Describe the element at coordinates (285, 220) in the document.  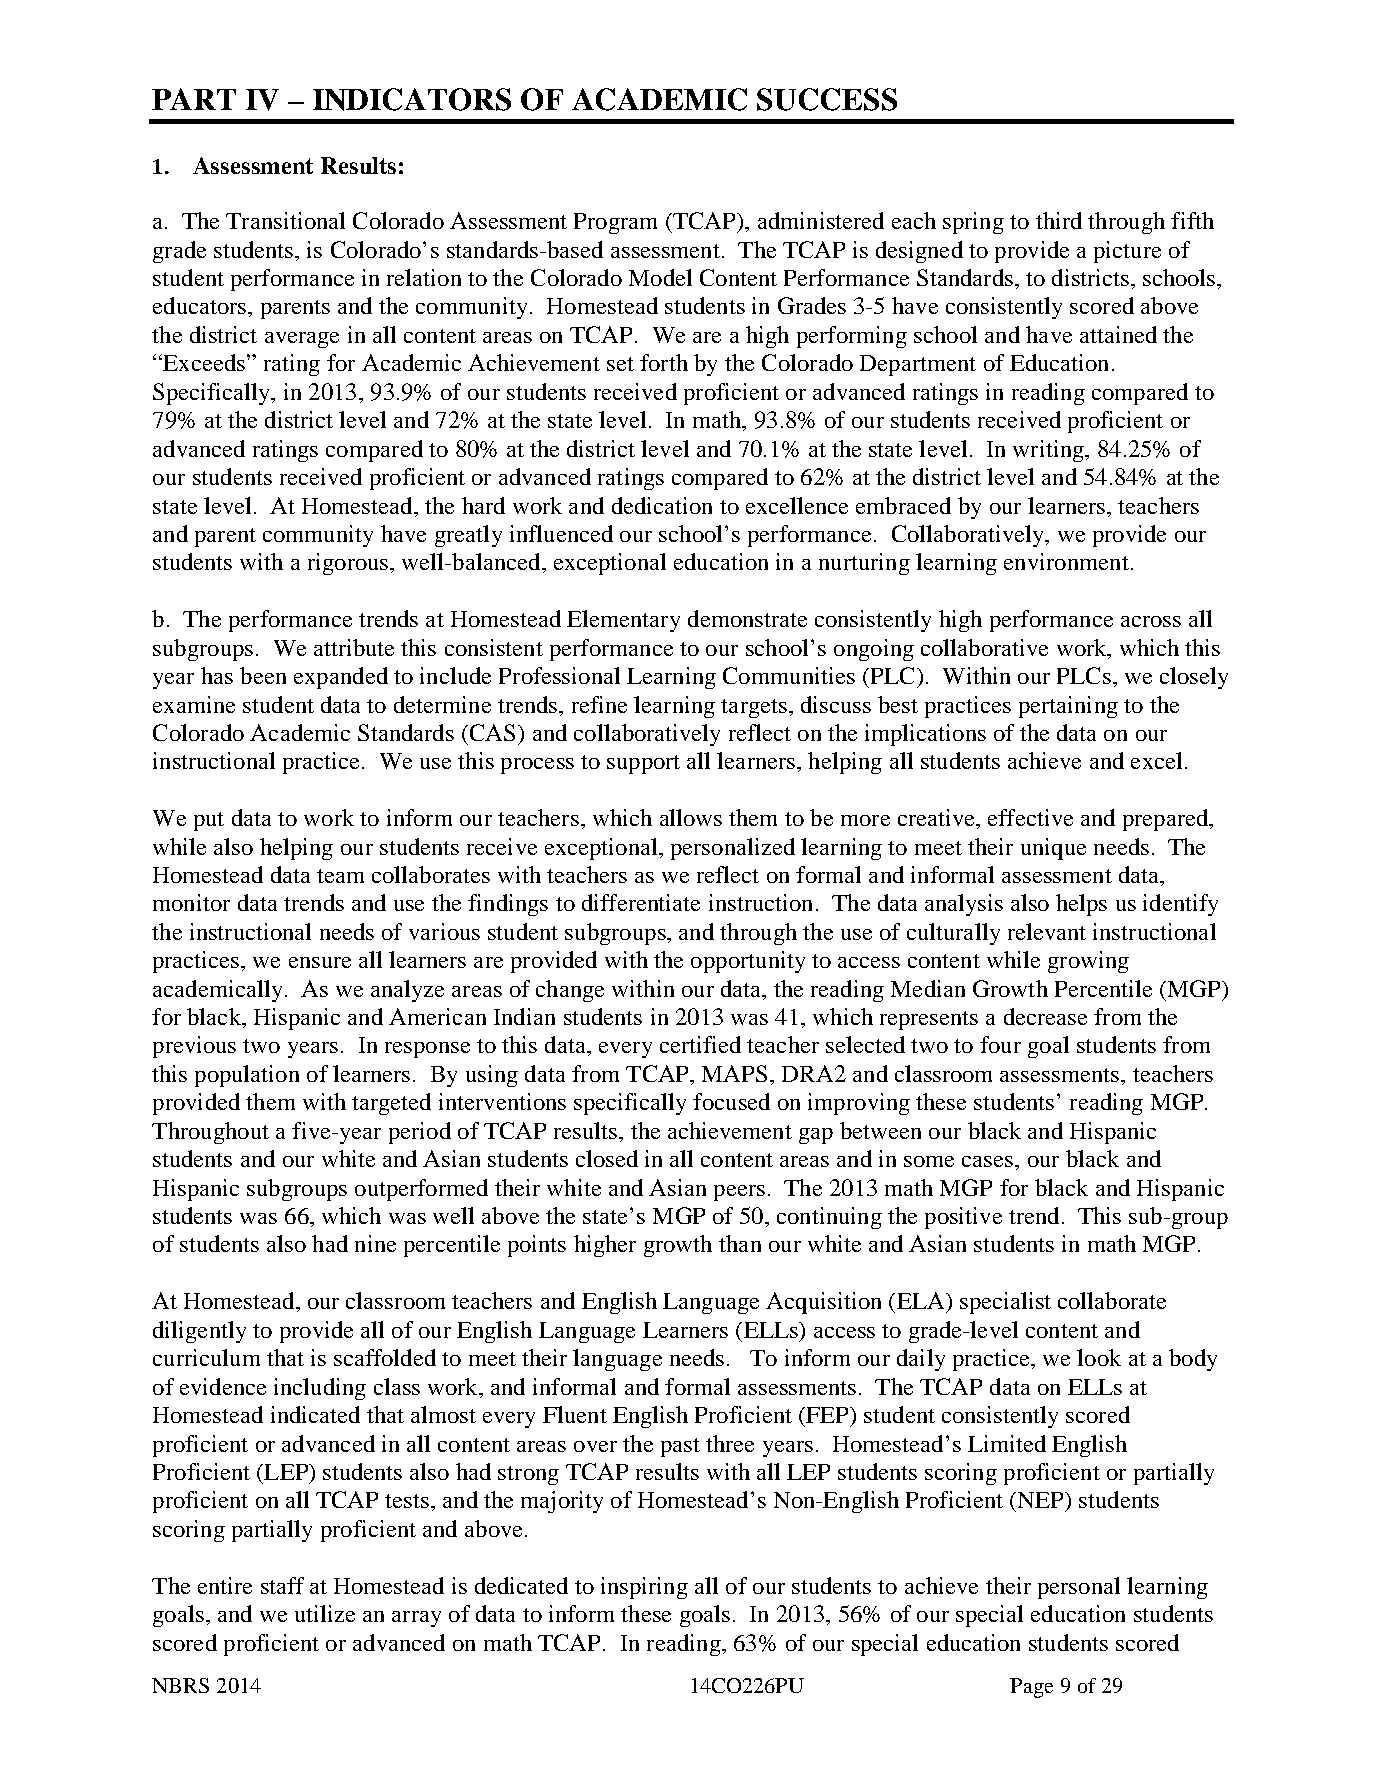
I see `Transitional` at that location.
